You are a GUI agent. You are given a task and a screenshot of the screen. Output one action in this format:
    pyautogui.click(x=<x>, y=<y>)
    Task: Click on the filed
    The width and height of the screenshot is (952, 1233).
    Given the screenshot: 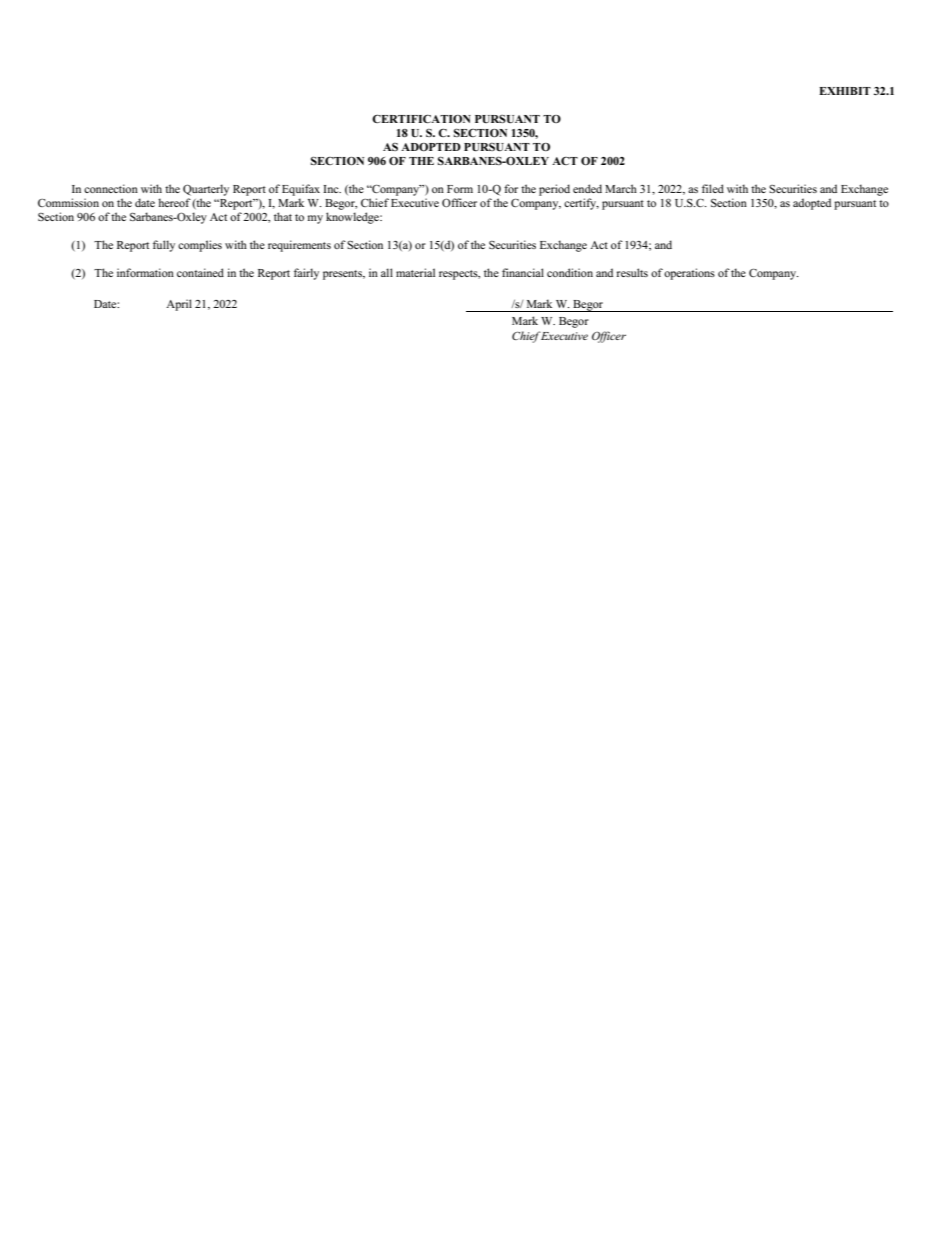 What is the action you would take?
    pyautogui.click(x=713, y=188)
